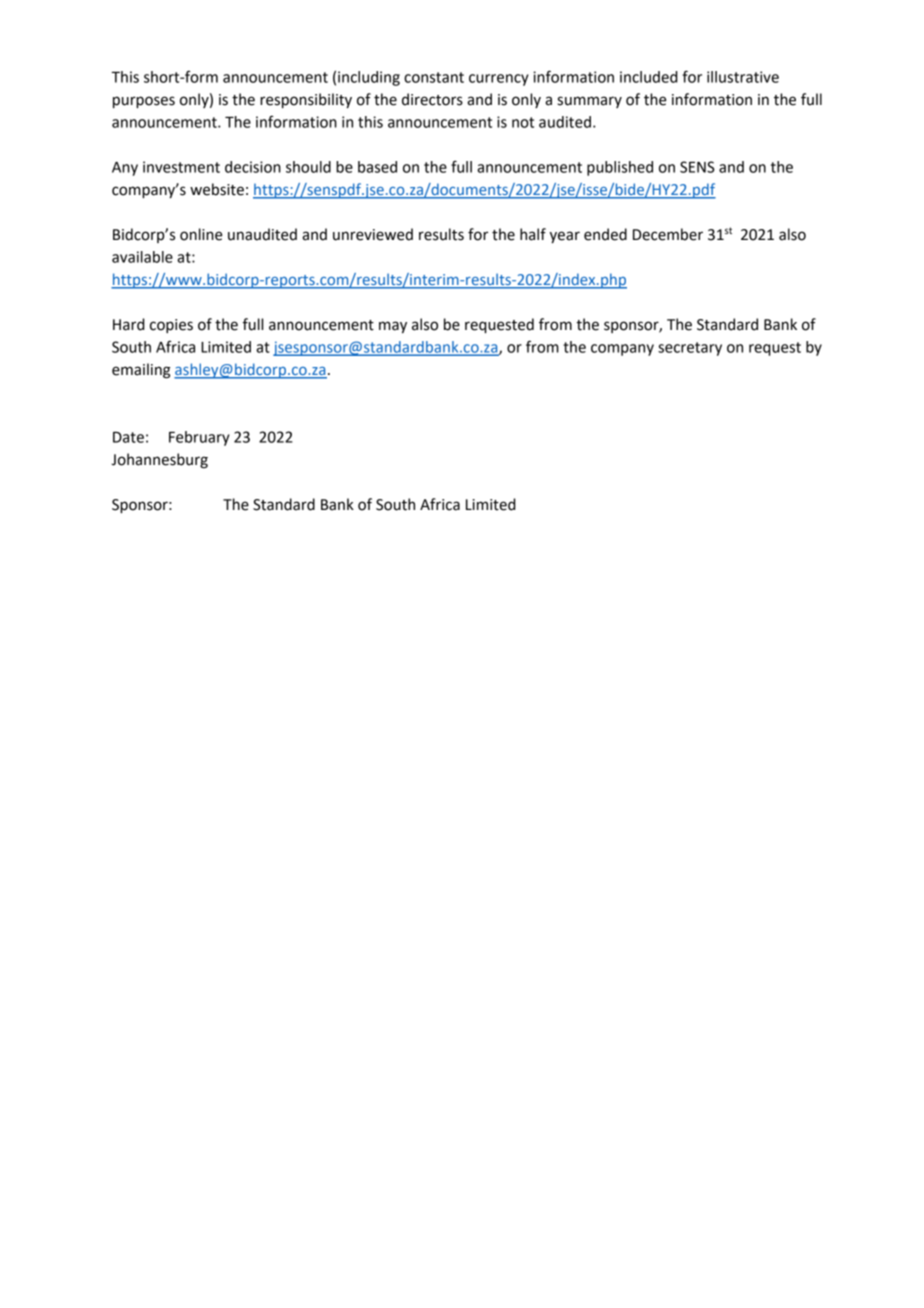 This image has height=1308, width=924. Describe the element at coordinates (159, 461) in the image. I see `Johannesburg` at that location.
